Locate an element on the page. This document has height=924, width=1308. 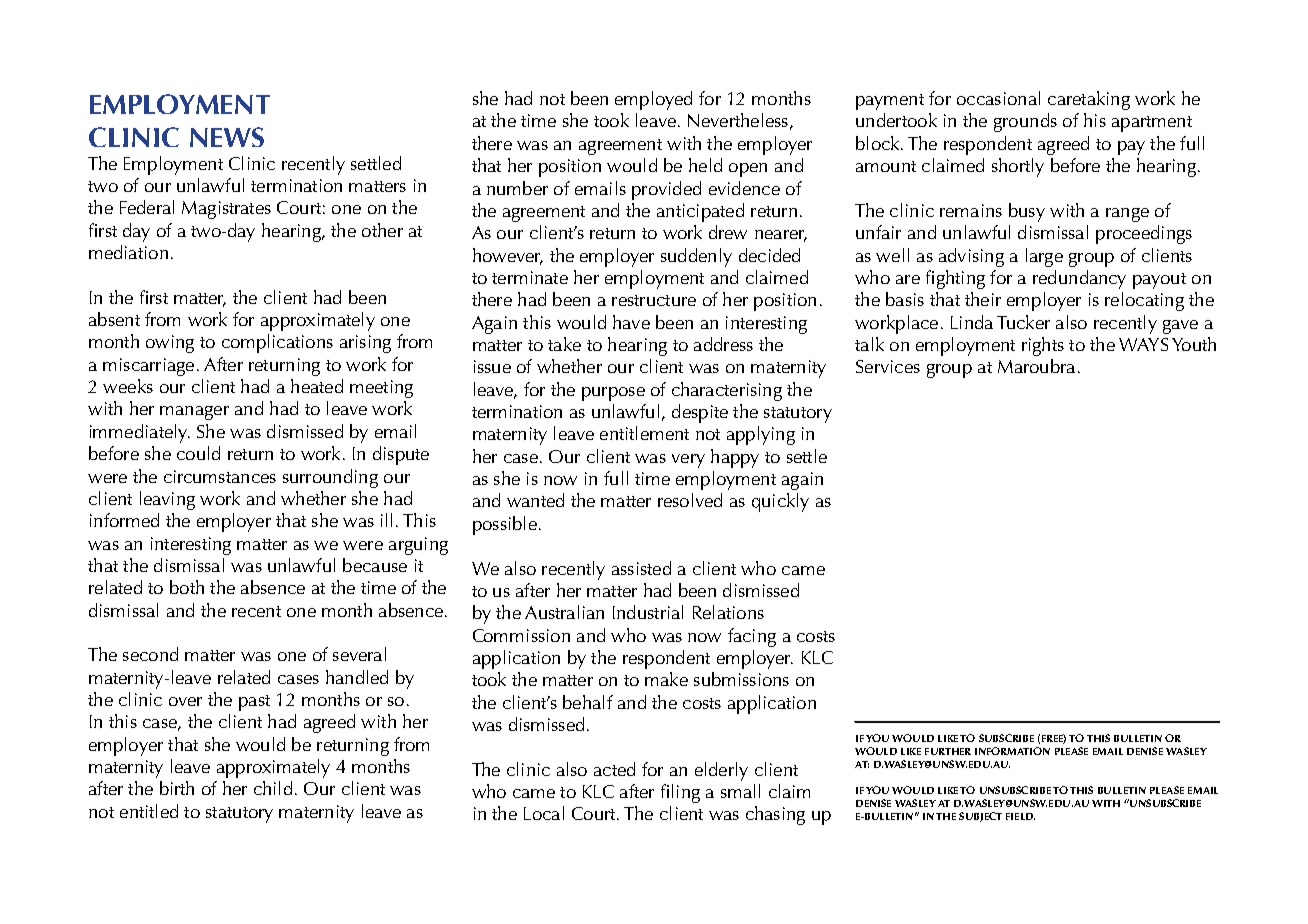
could is located at coordinates (198, 453).
